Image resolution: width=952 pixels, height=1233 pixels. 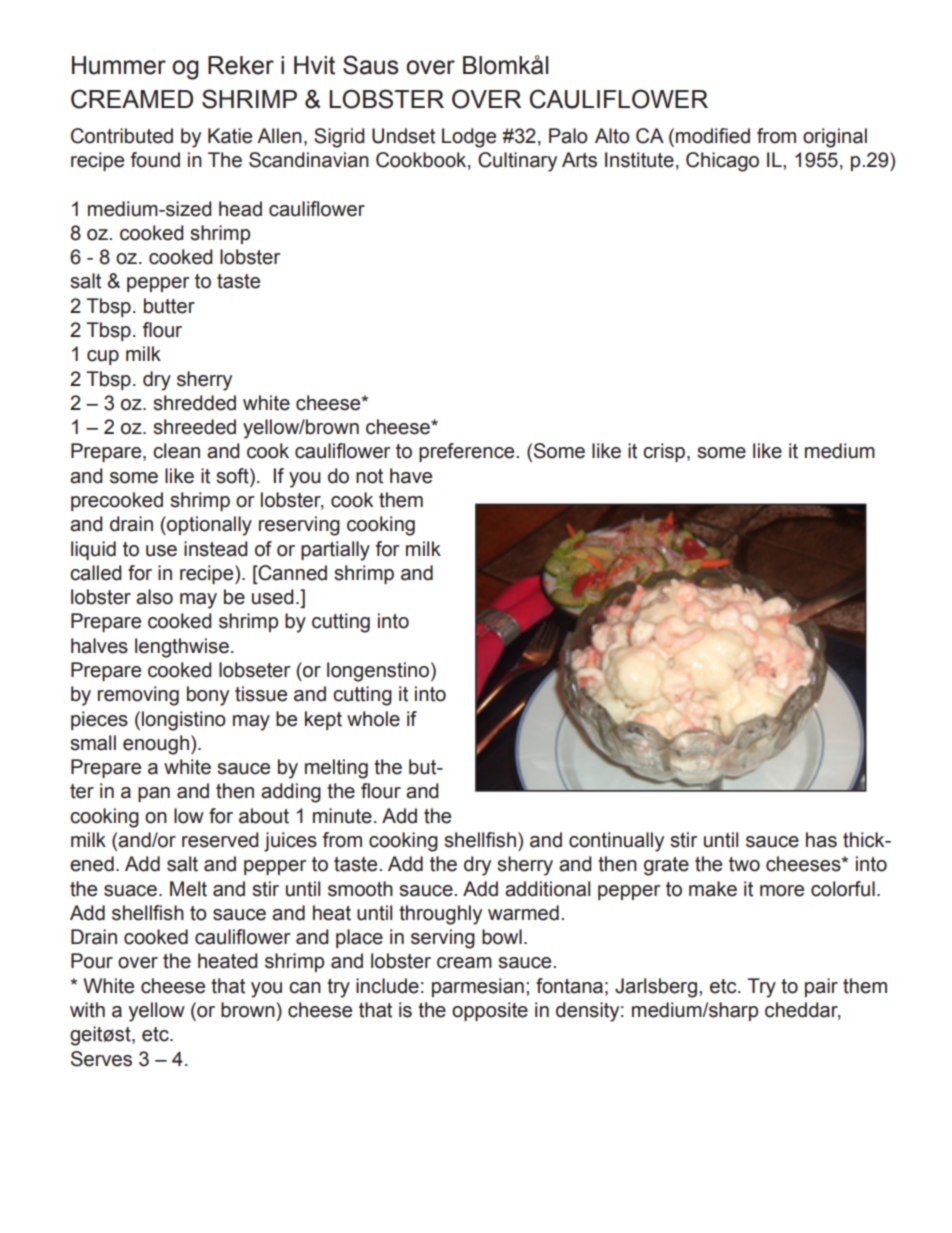 I want to click on modified, so click(x=713, y=136).
